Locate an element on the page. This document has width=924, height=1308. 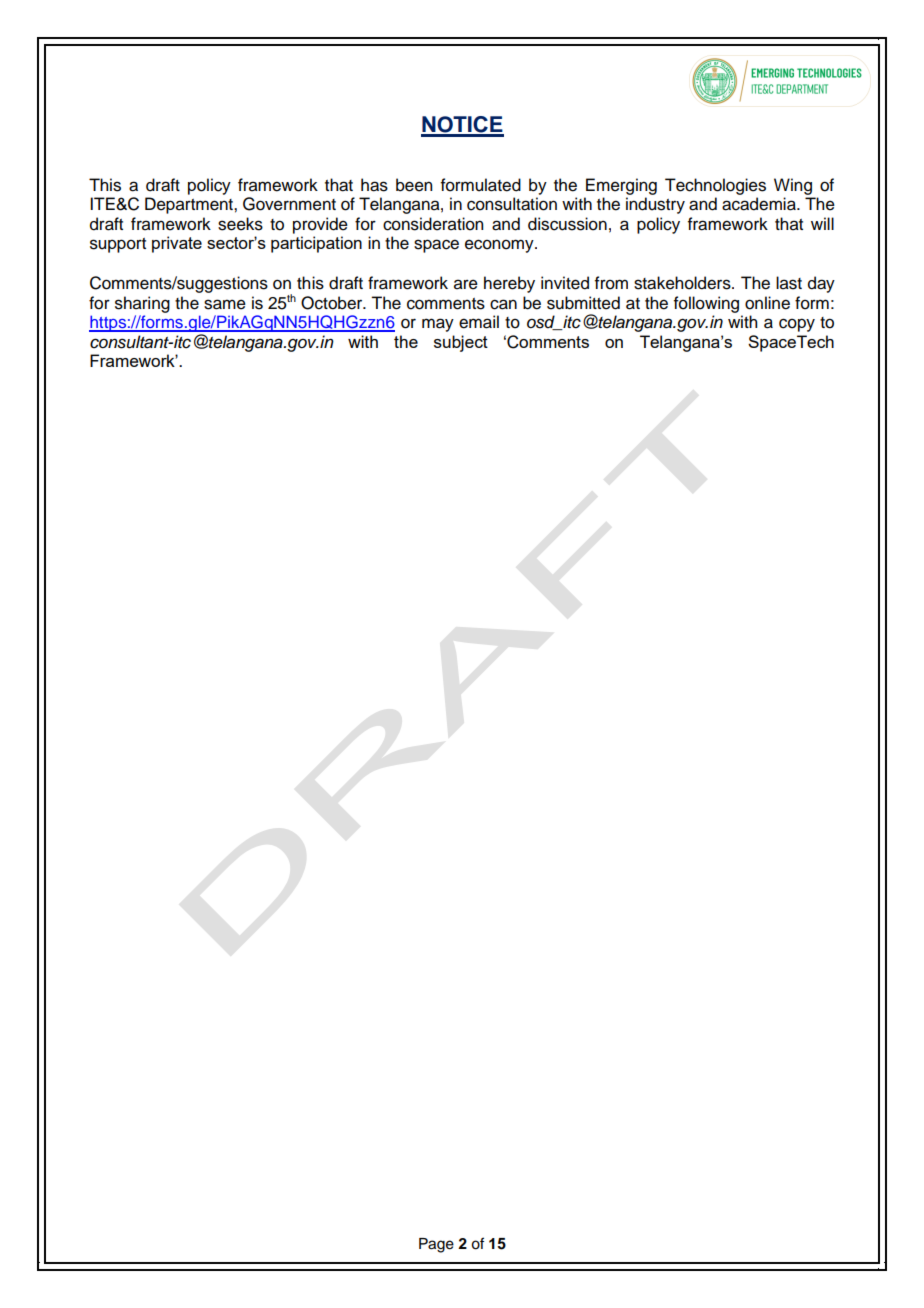
consideration is located at coordinates (433, 224).
